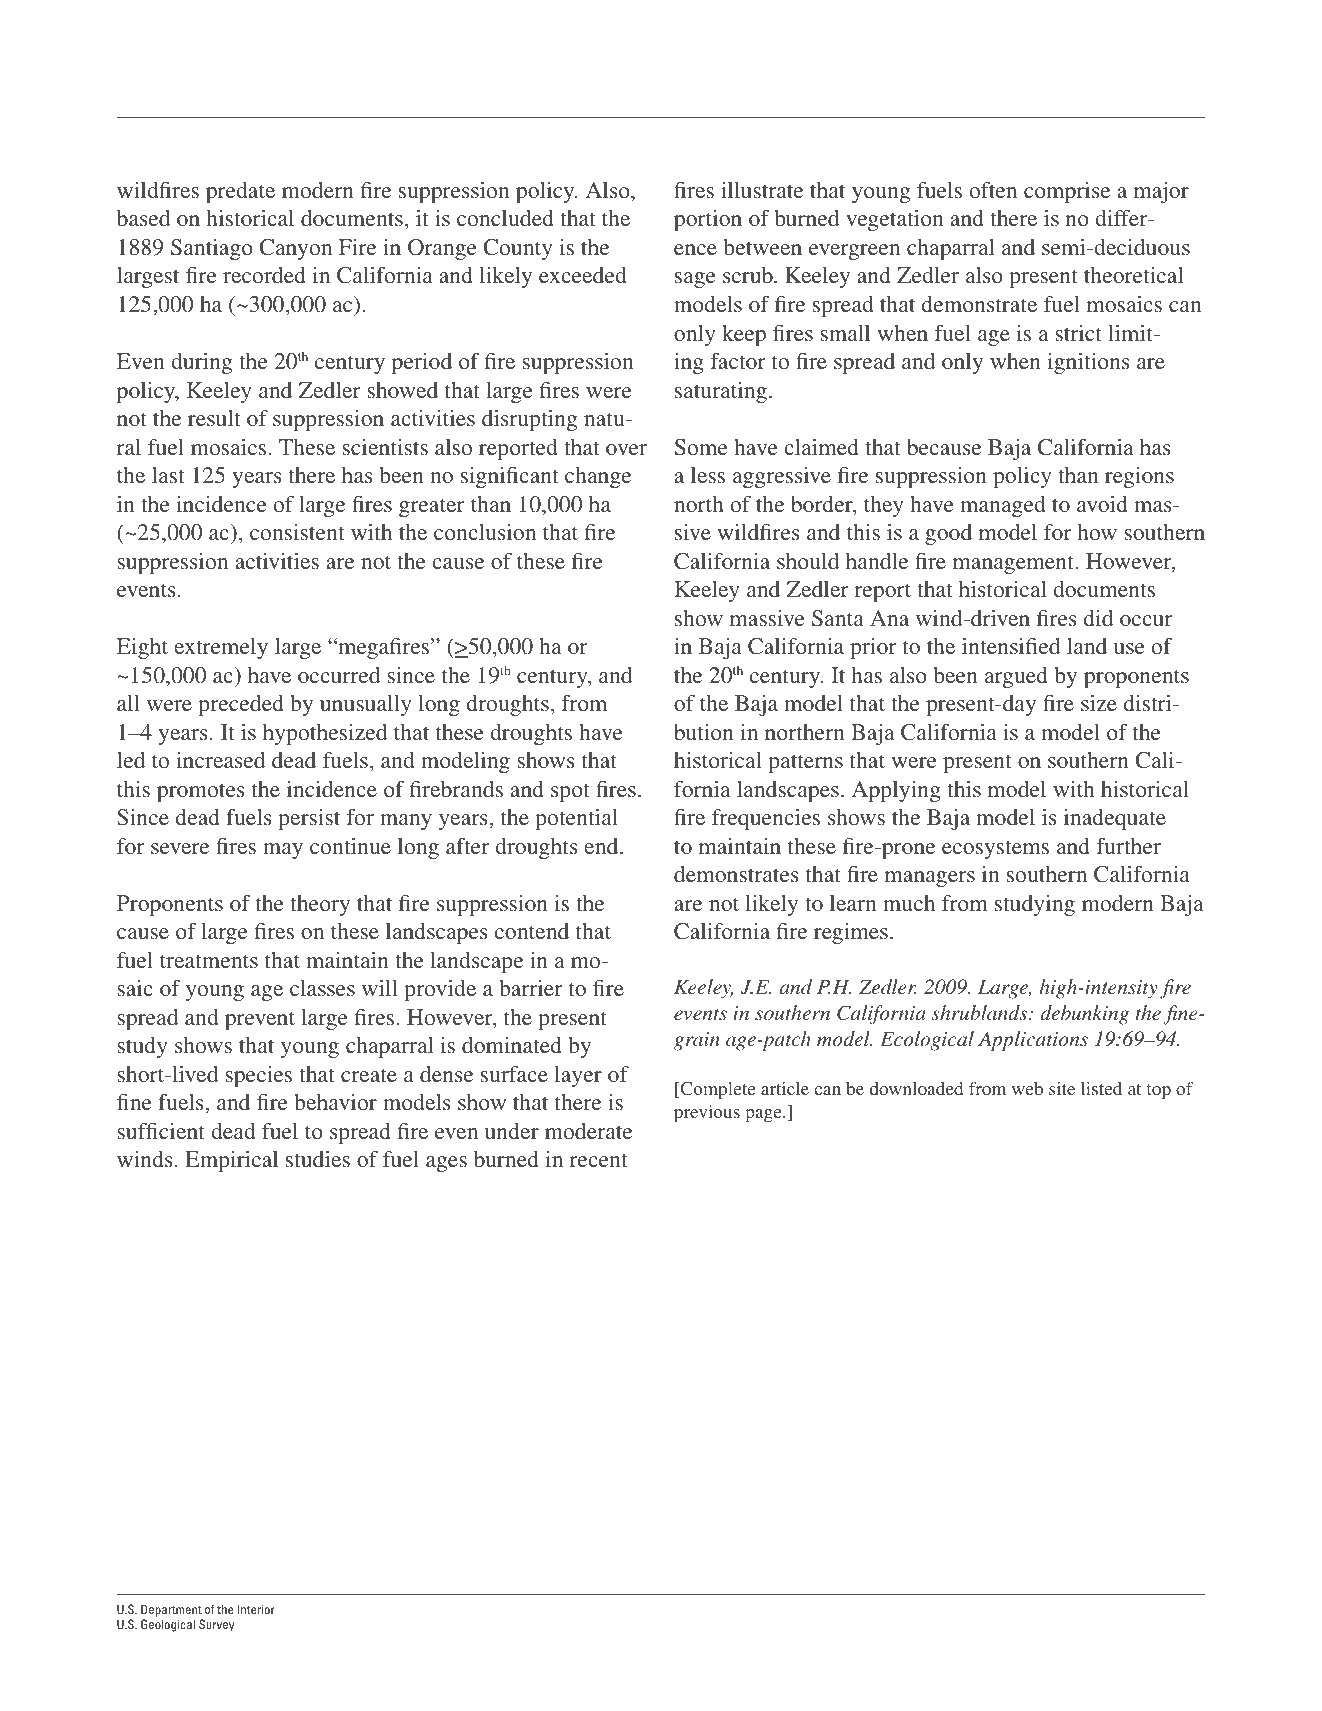  I want to click on Empirical, so click(231, 1161).
